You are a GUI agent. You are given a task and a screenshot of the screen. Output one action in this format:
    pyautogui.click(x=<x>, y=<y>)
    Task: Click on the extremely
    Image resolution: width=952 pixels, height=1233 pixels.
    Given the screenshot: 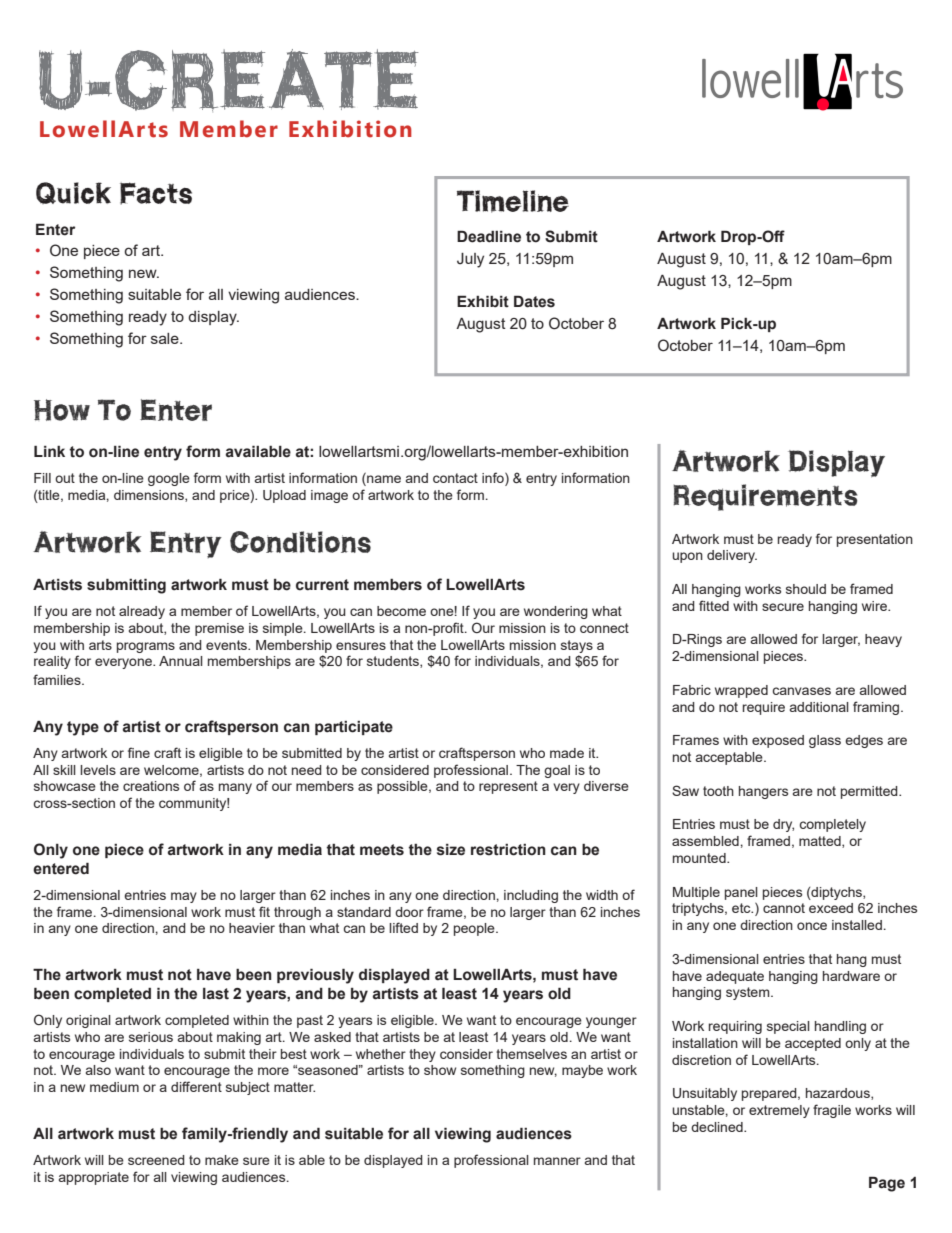 What is the action you would take?
    pyautogui.click(x=779, y=1111)
